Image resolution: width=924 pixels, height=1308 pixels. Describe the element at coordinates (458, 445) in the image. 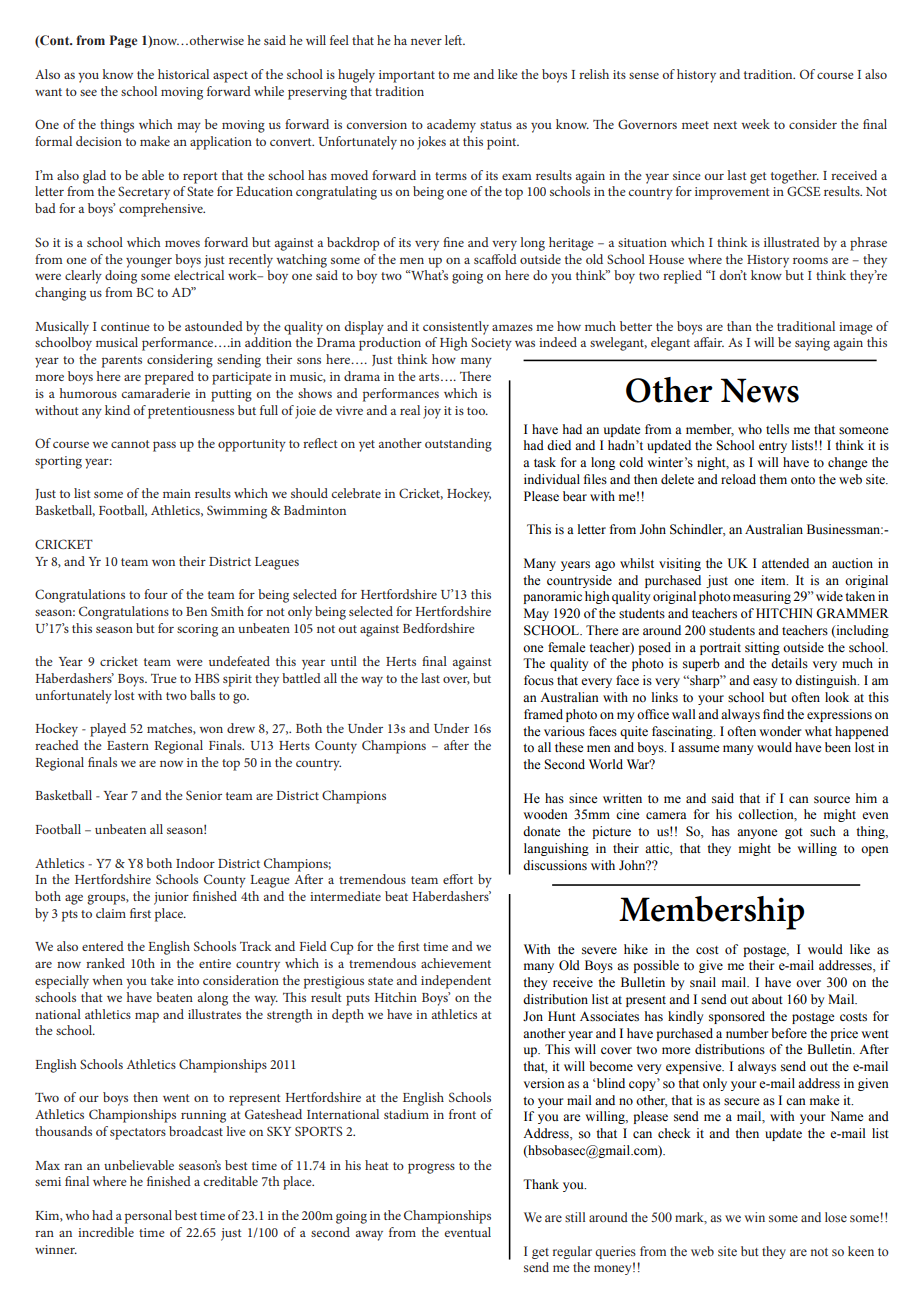

I see `outstanding` at that location.
